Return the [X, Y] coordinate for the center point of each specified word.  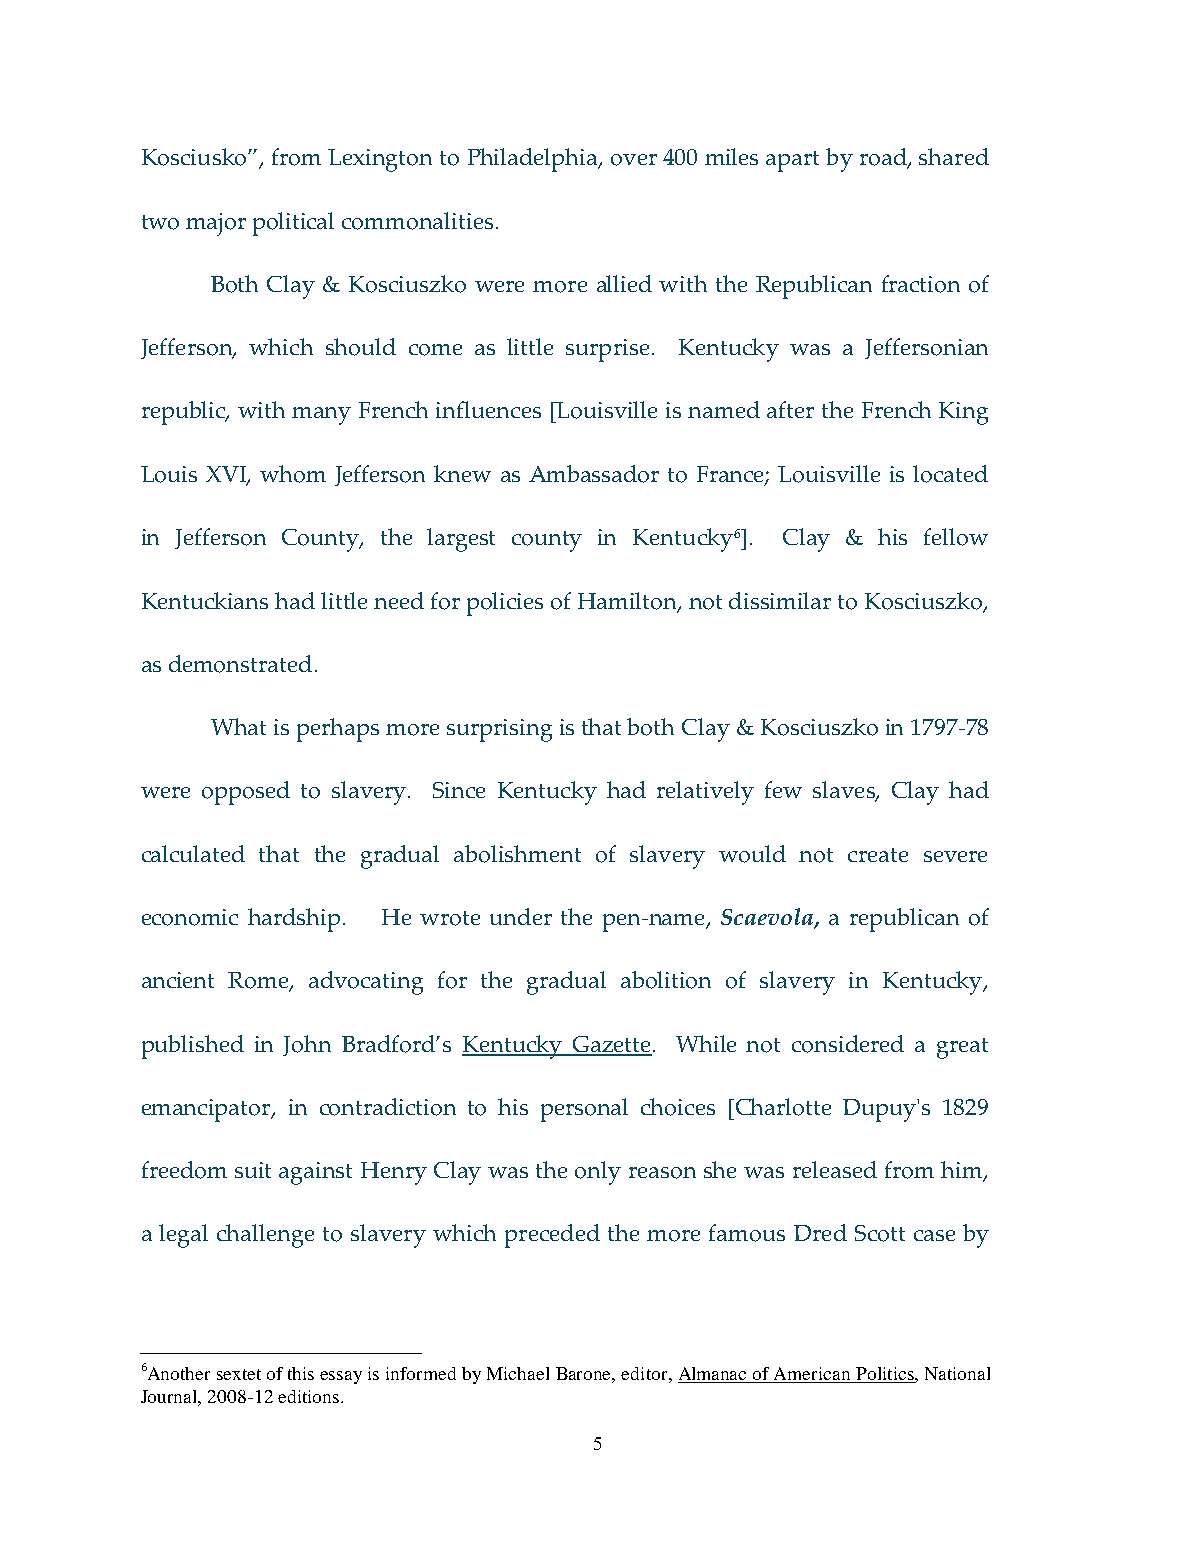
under [521, 916]
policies [505, 604]
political [293, 224]
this [301, 1373]
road [884, 158]
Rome [259, 981]
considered [848, 1044]
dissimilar [780, 600]
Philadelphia [534, 160]
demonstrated [240, 664]
